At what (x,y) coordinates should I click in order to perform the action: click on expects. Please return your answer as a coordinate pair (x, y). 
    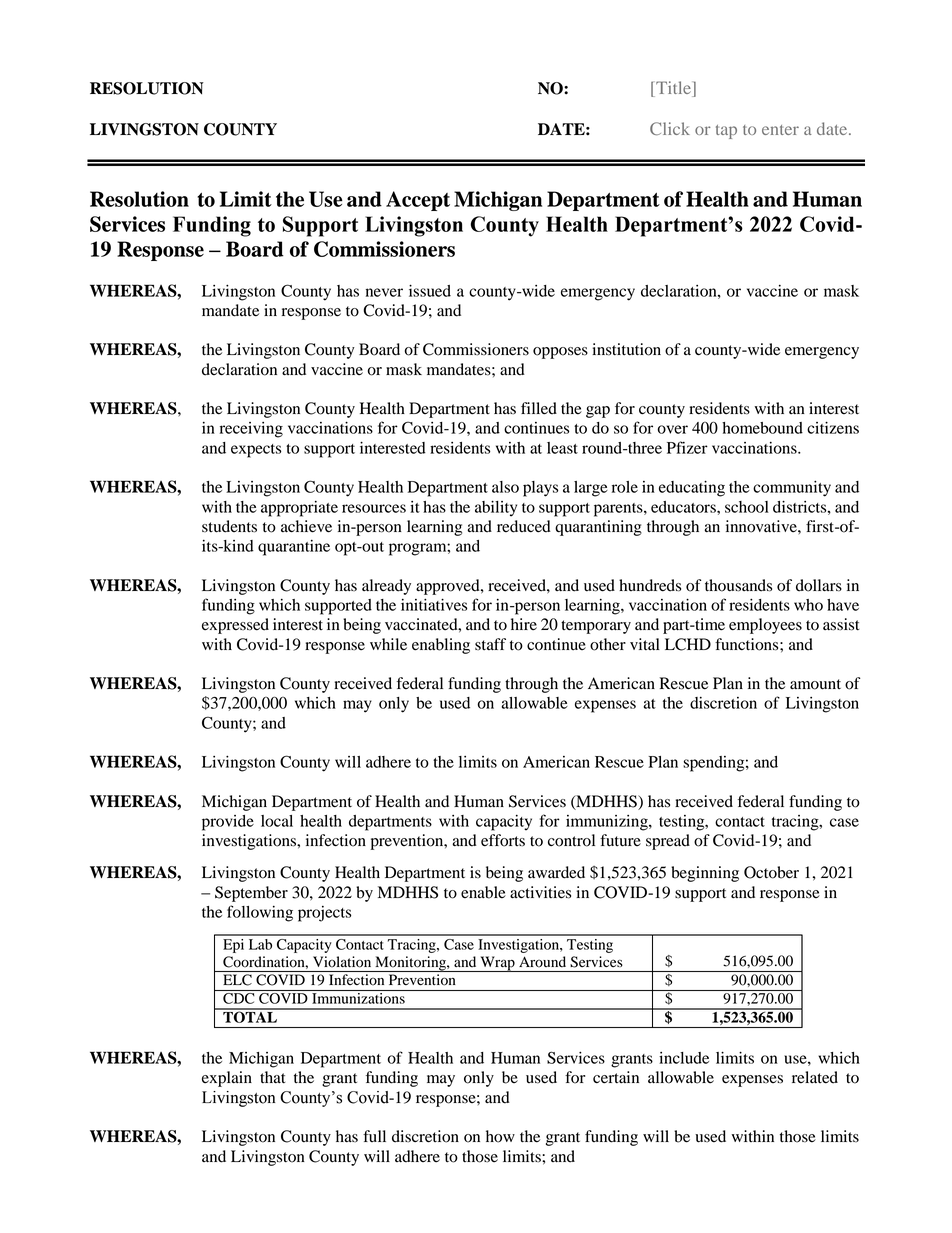
    Looking at the image, I should click on (256, 451).
